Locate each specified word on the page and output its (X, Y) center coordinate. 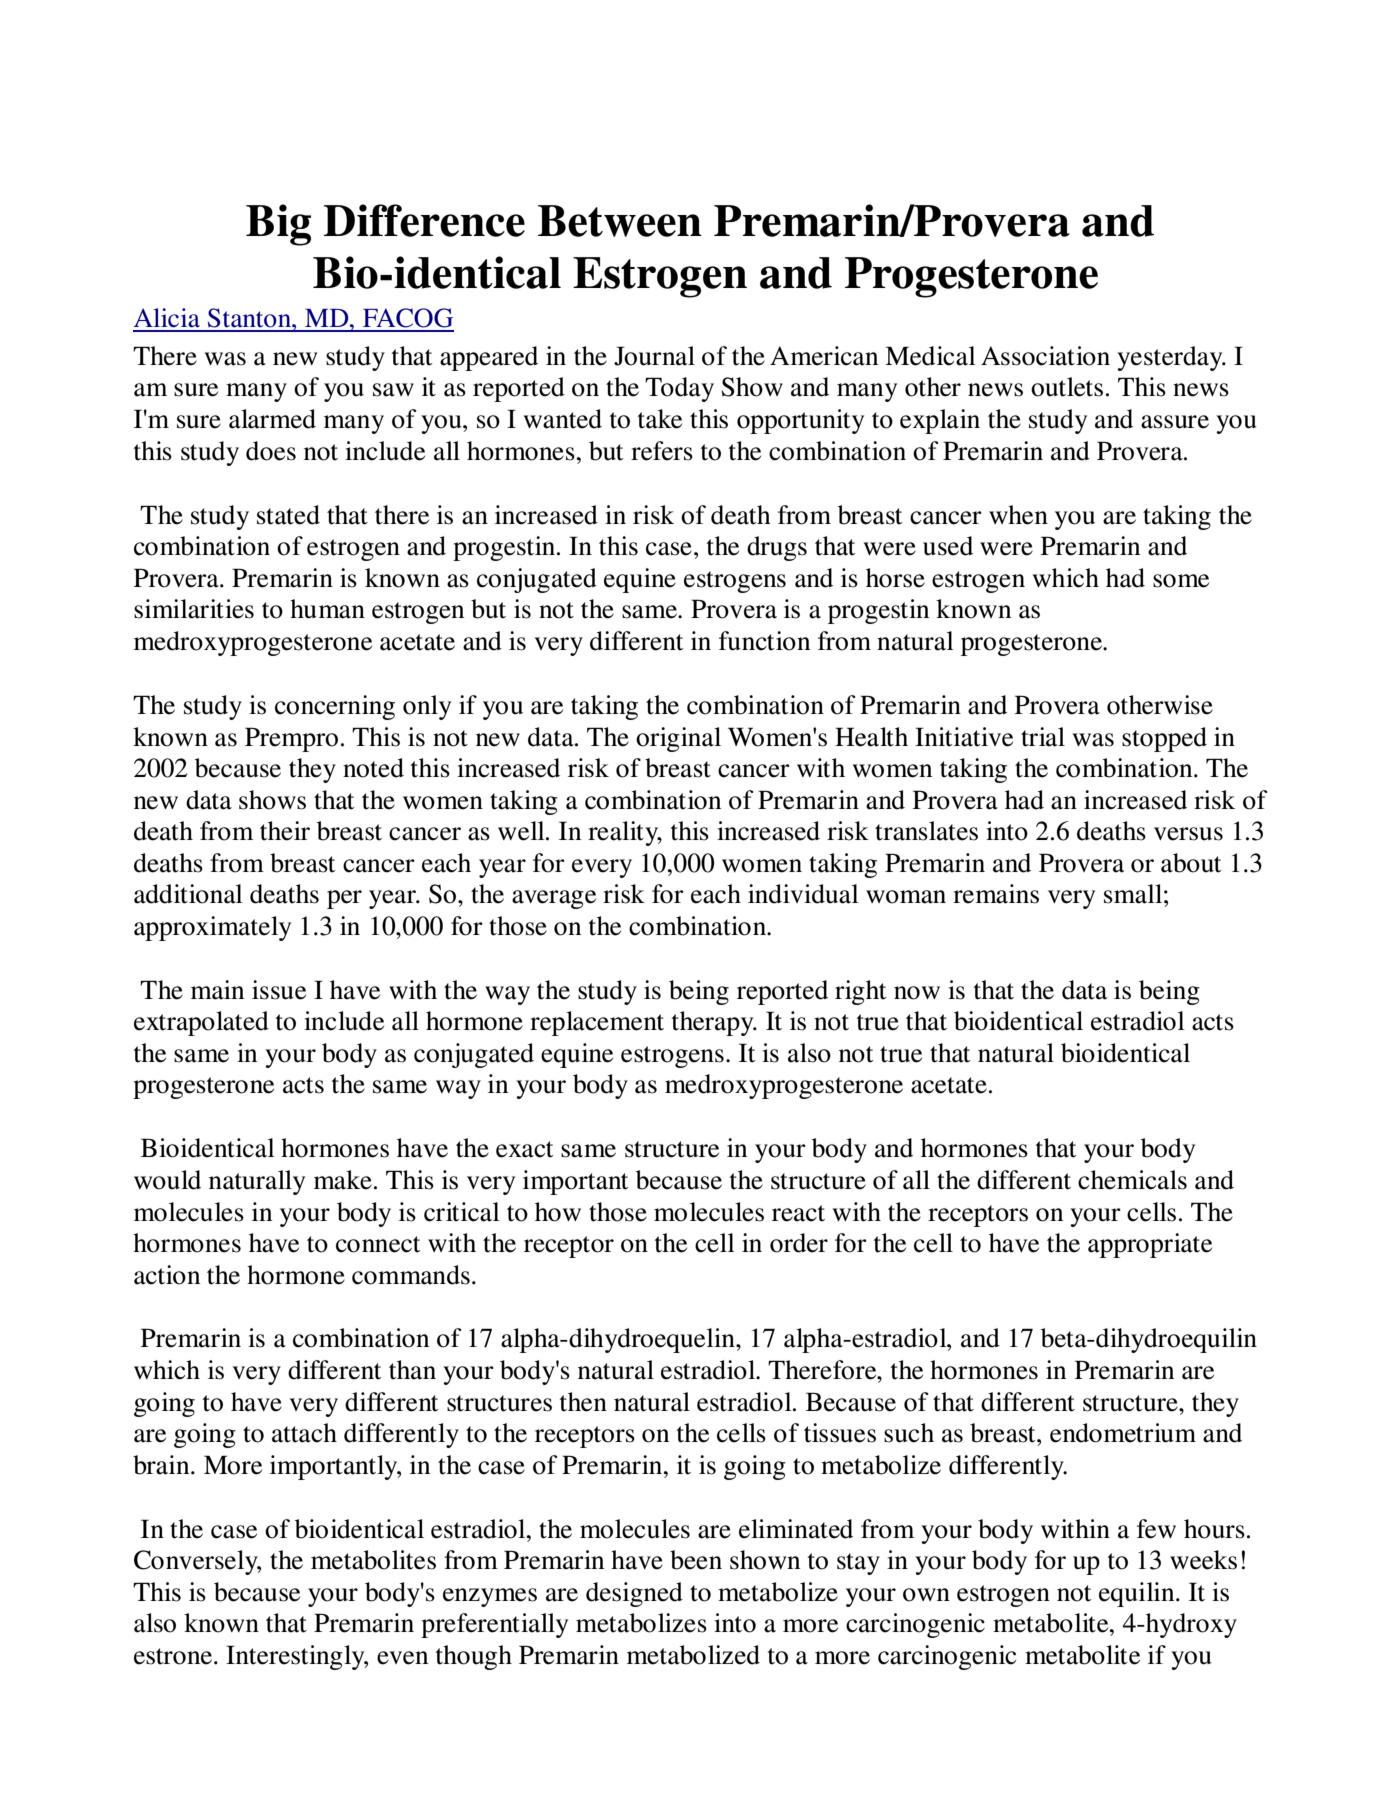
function (764, 641)
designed (634, 1594)
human (327, 609)
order (799, 1243)
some (1181, 581)
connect (378, 1244)
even (402, 1658)
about (1191, 863)
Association (1045, 356)
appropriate (1150, 1245)
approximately (212, 928)
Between (620, 221)
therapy (714, 1023)
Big (278, 225)
